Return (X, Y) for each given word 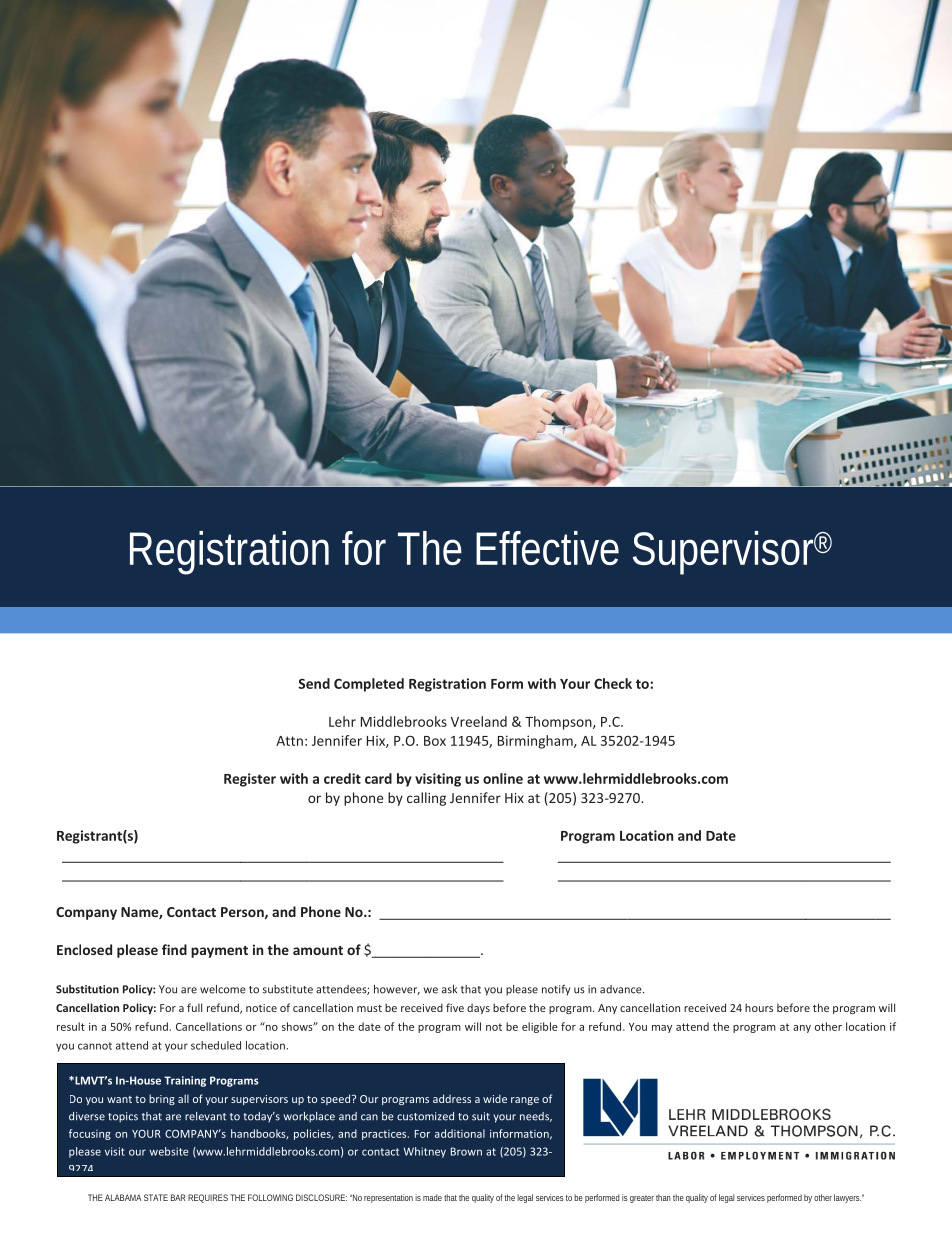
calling (426, 799)
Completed (369, 685)
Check (613, 683)
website (168, 1151)
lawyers (849, 1198)
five (455, 1007)
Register (250, 780)
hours (759, 1007)
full (194, 1007)
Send (314, 683)
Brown (466, 1151)
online (503, 778)
